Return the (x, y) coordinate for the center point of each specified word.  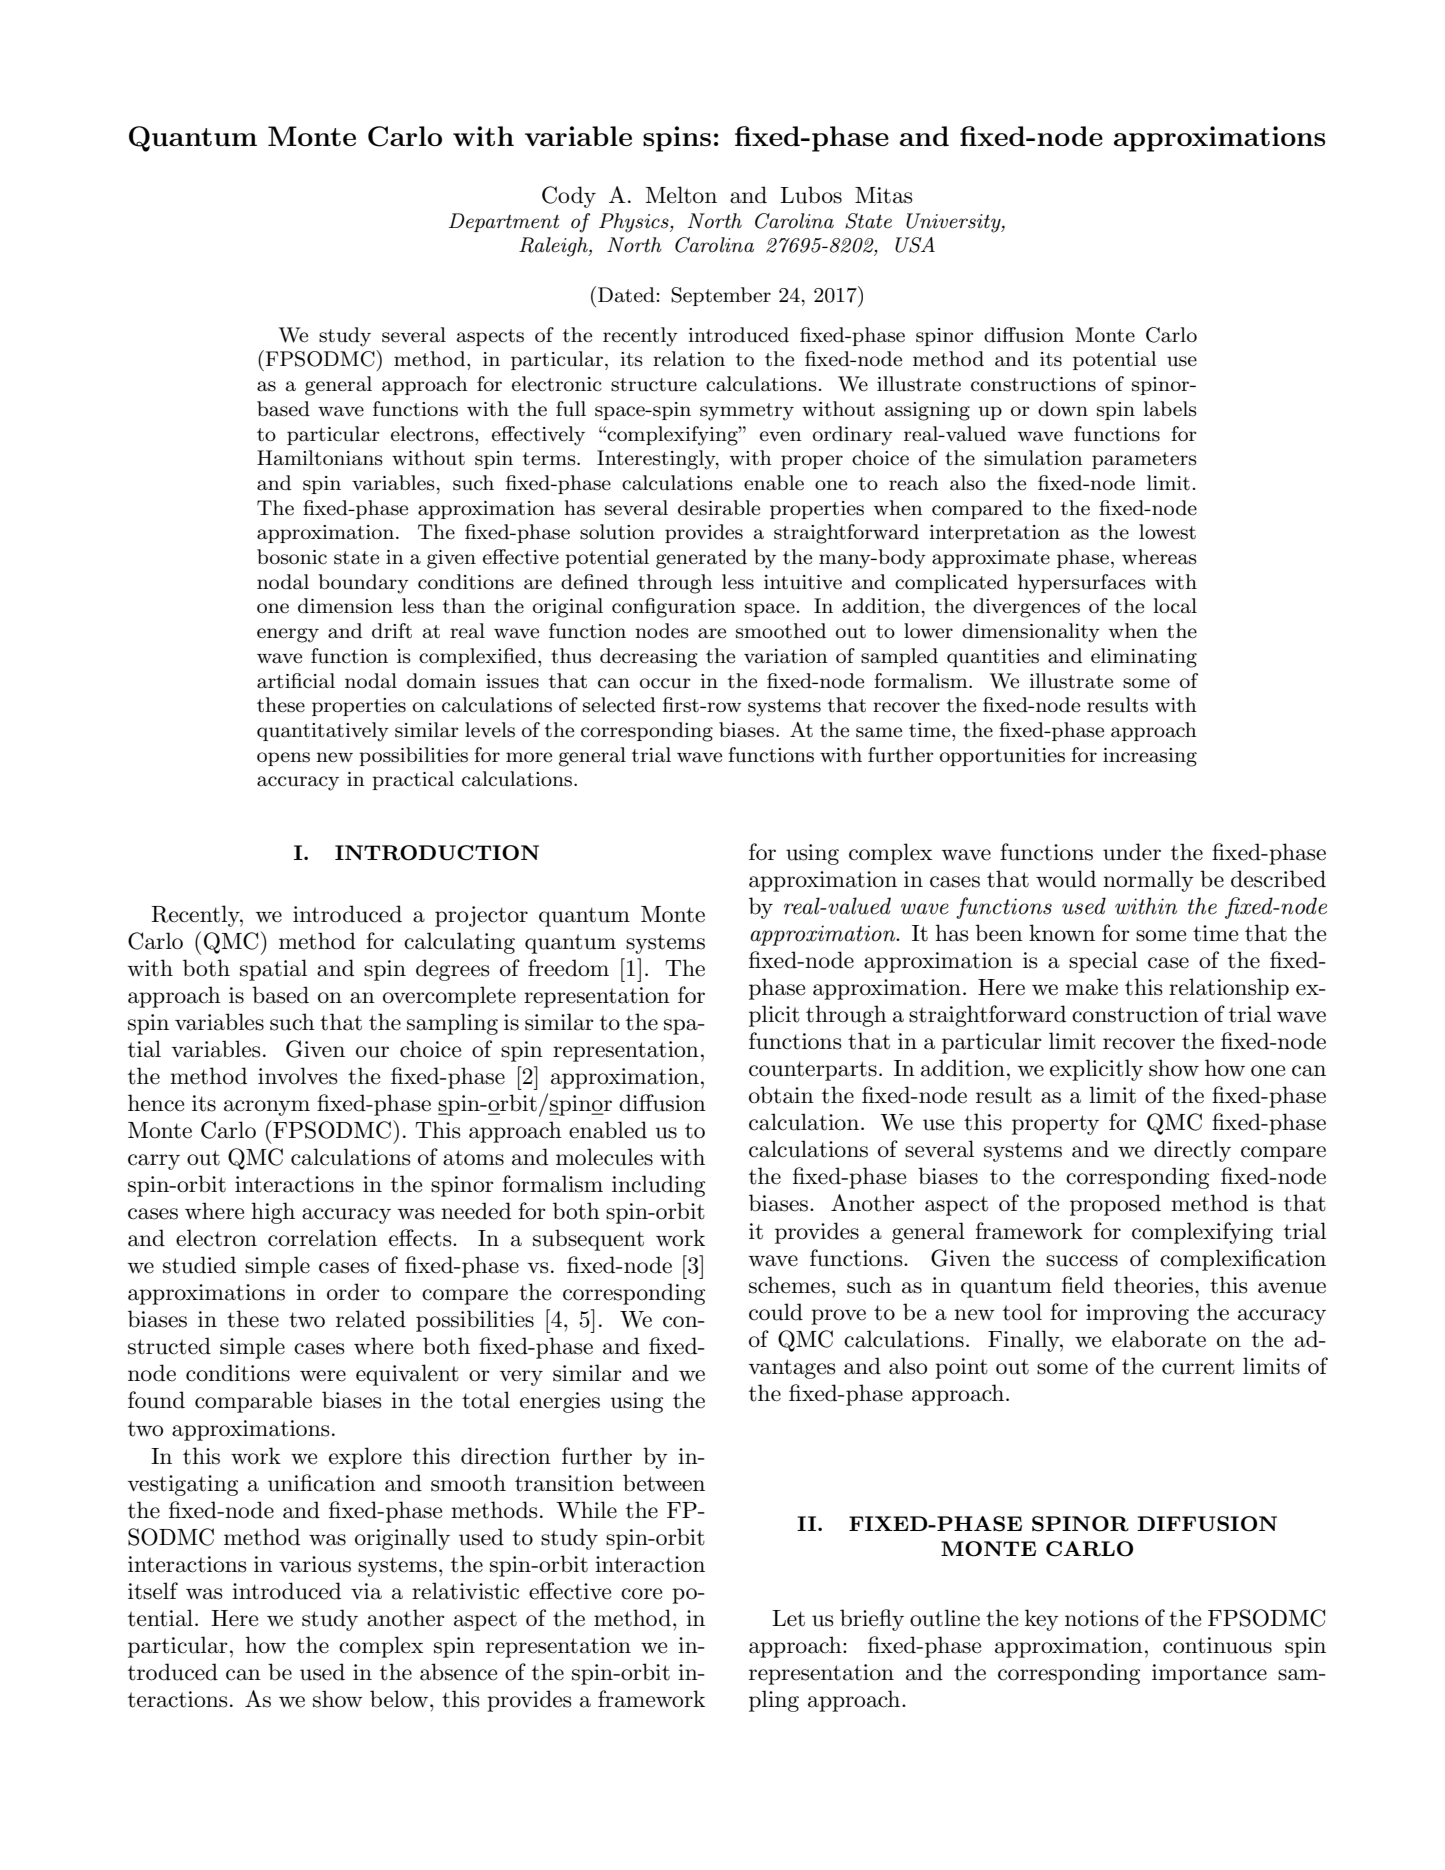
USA (915, 245)
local (1175, 606)
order (353, 1292)
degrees (453, 970)
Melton (681, 195)
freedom (568, 968)
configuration (674, 608)
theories (1153, 1285)
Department (504, 222)
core (641, 1594)
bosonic (292, 557)
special (1103, 962)
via (366, 1591)
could (776, 1312)
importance (1209, 1674)
